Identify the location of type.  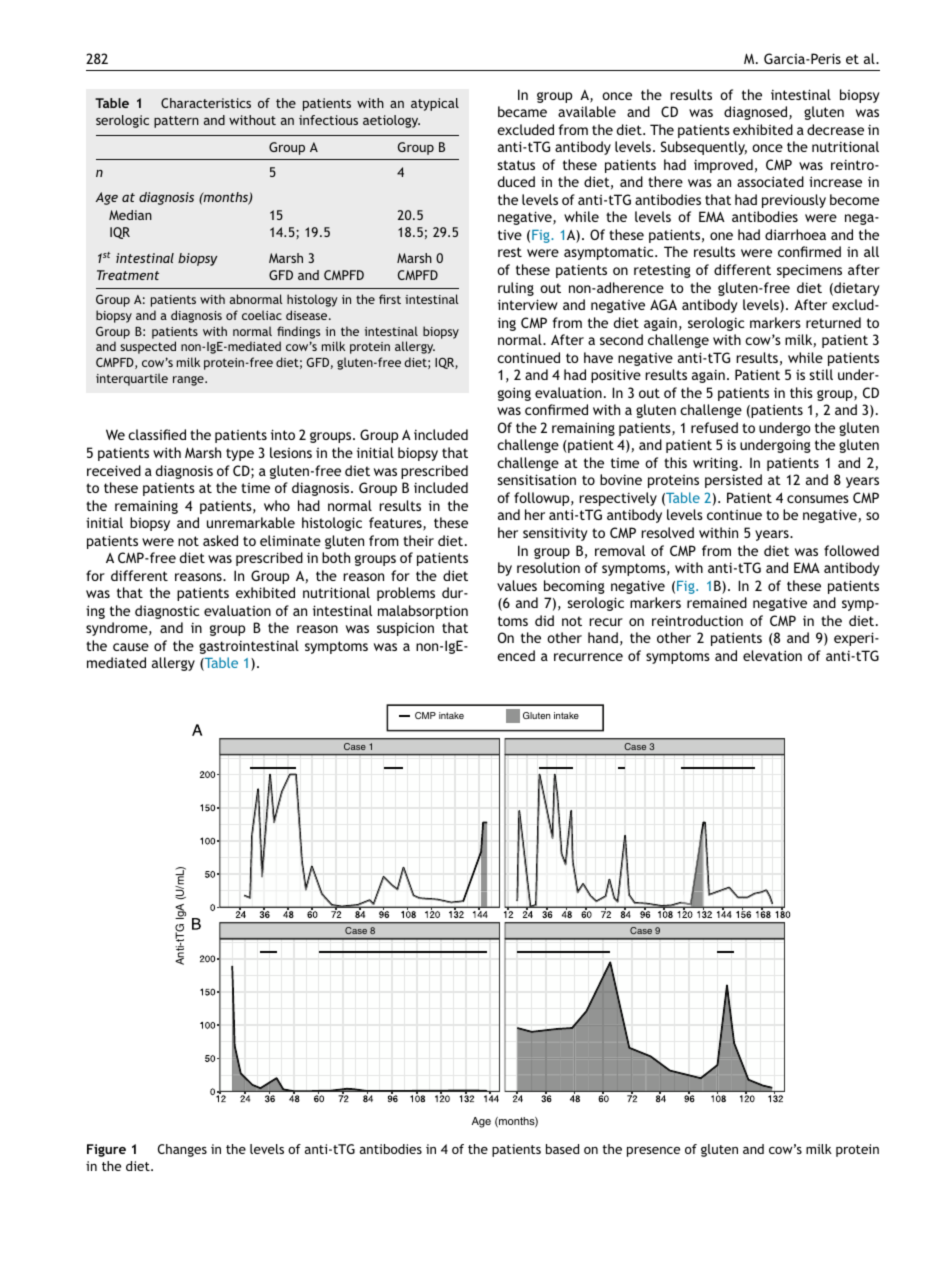
(240, 454).
